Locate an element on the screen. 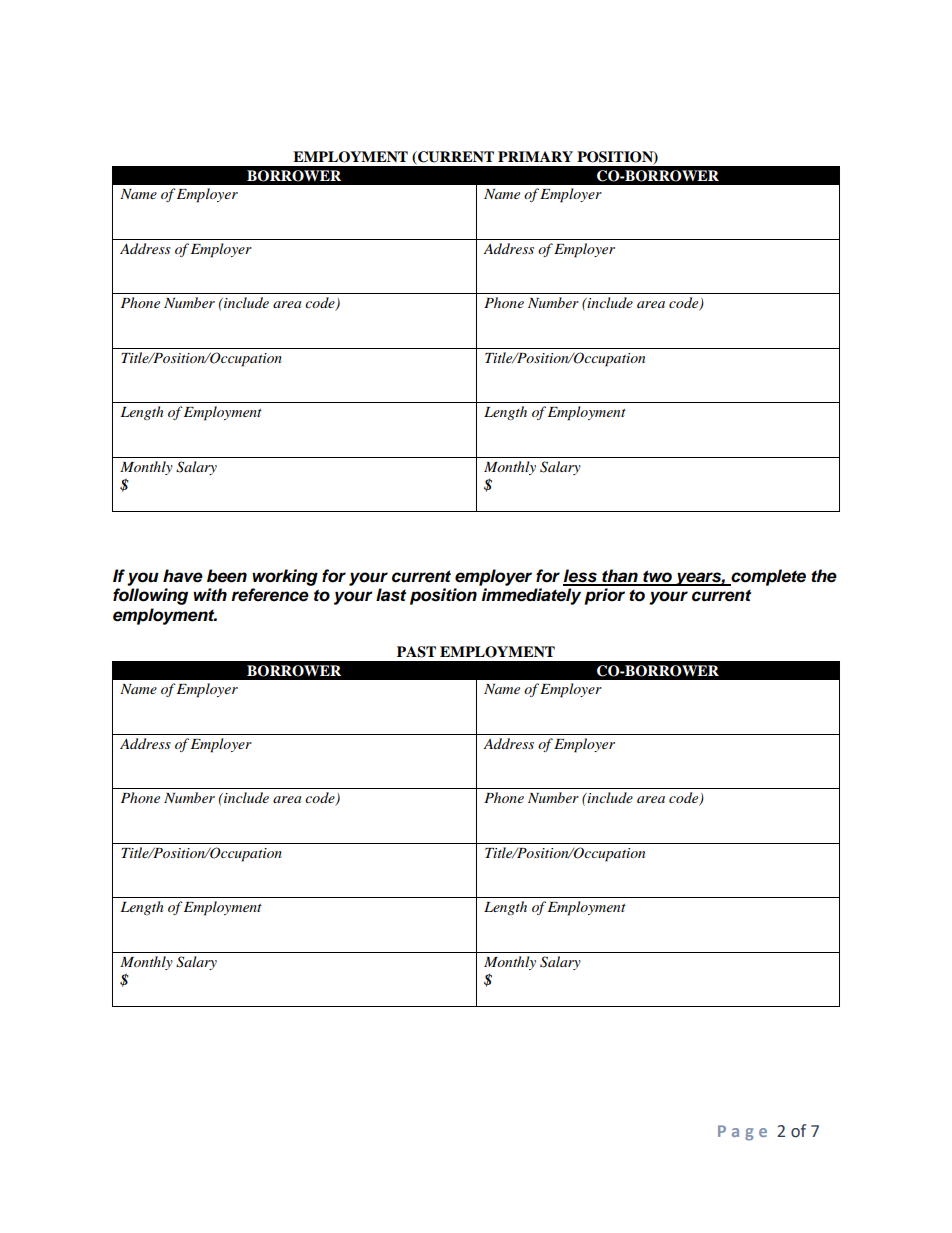 This screenshot has width=952, height=1233. with is located at coordinates (210, 594).
